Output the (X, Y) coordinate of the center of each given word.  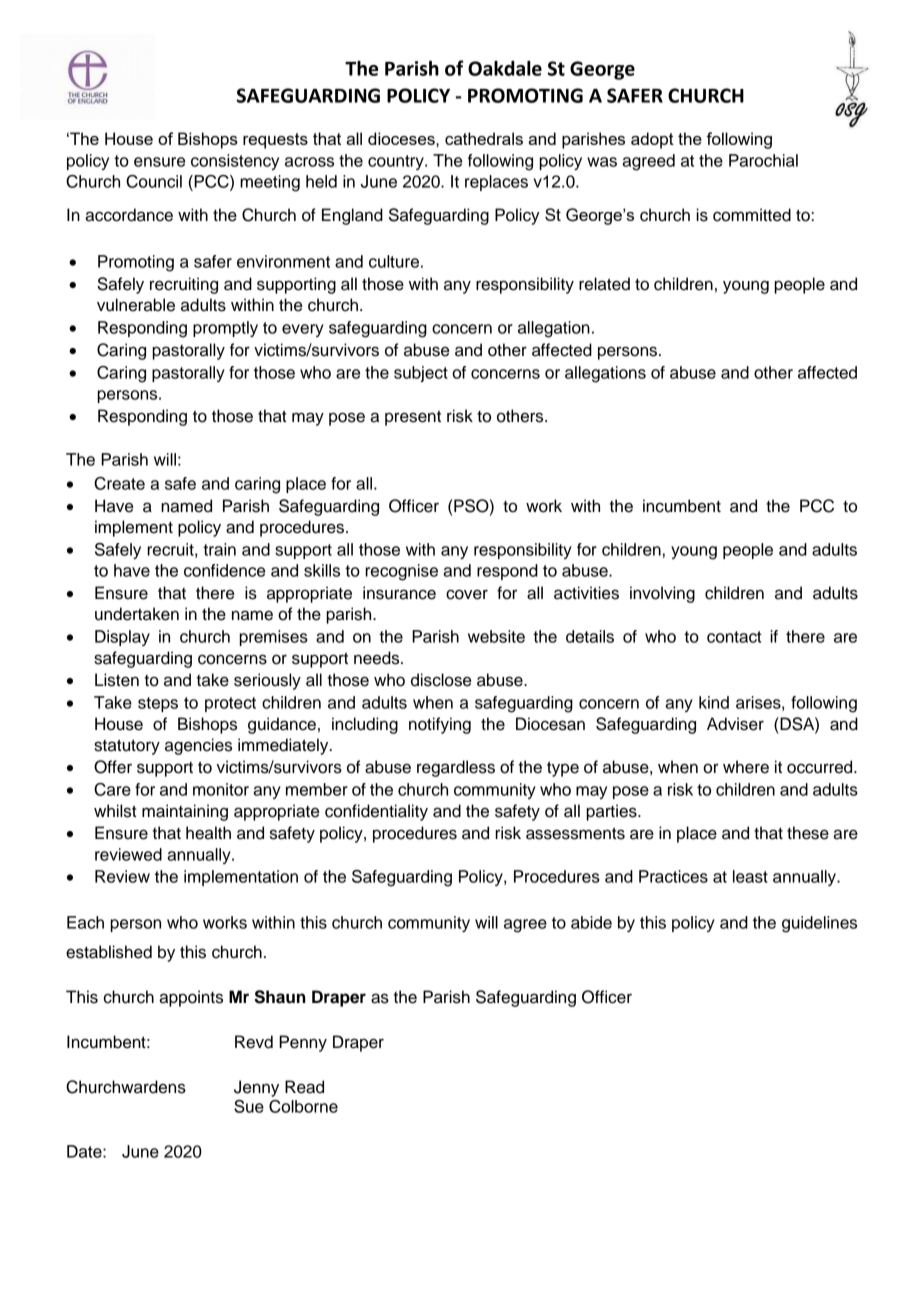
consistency (235, 162)
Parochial (763, 160)
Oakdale (505, 68)
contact (734, 637)
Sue (249, 1106)
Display (122, 638)
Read (304, 1087)
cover (467, 594)
